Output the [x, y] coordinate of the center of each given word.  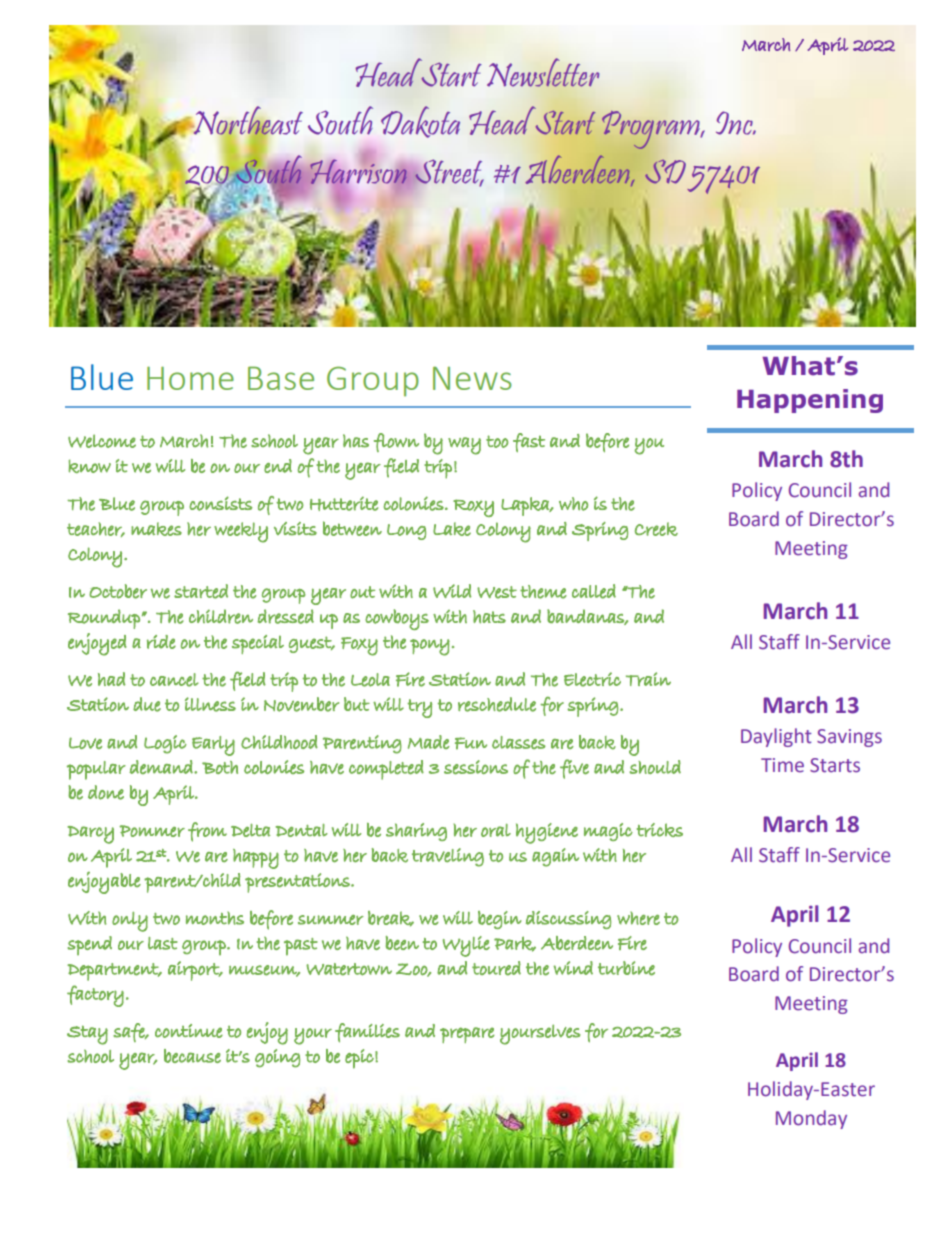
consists [221, 503]
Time [782, 765]
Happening [810, 401]
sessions [476, 767]
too [497, 441]
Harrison [358, 171]
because [192, 1056]
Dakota [420, 122]
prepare [467, 1035]
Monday [811, 1119]
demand [162, 767]
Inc [735, 123]
